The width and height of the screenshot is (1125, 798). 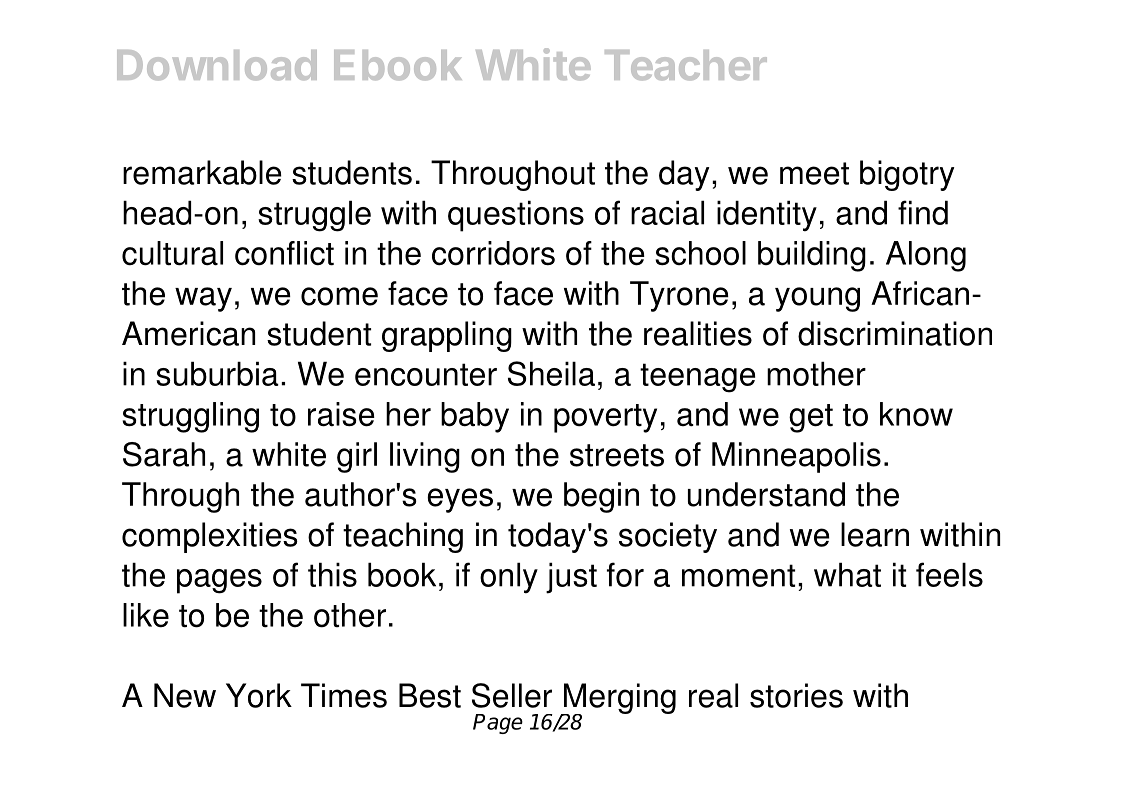 I want to click on suburbia, so click(x=217, y=373).
